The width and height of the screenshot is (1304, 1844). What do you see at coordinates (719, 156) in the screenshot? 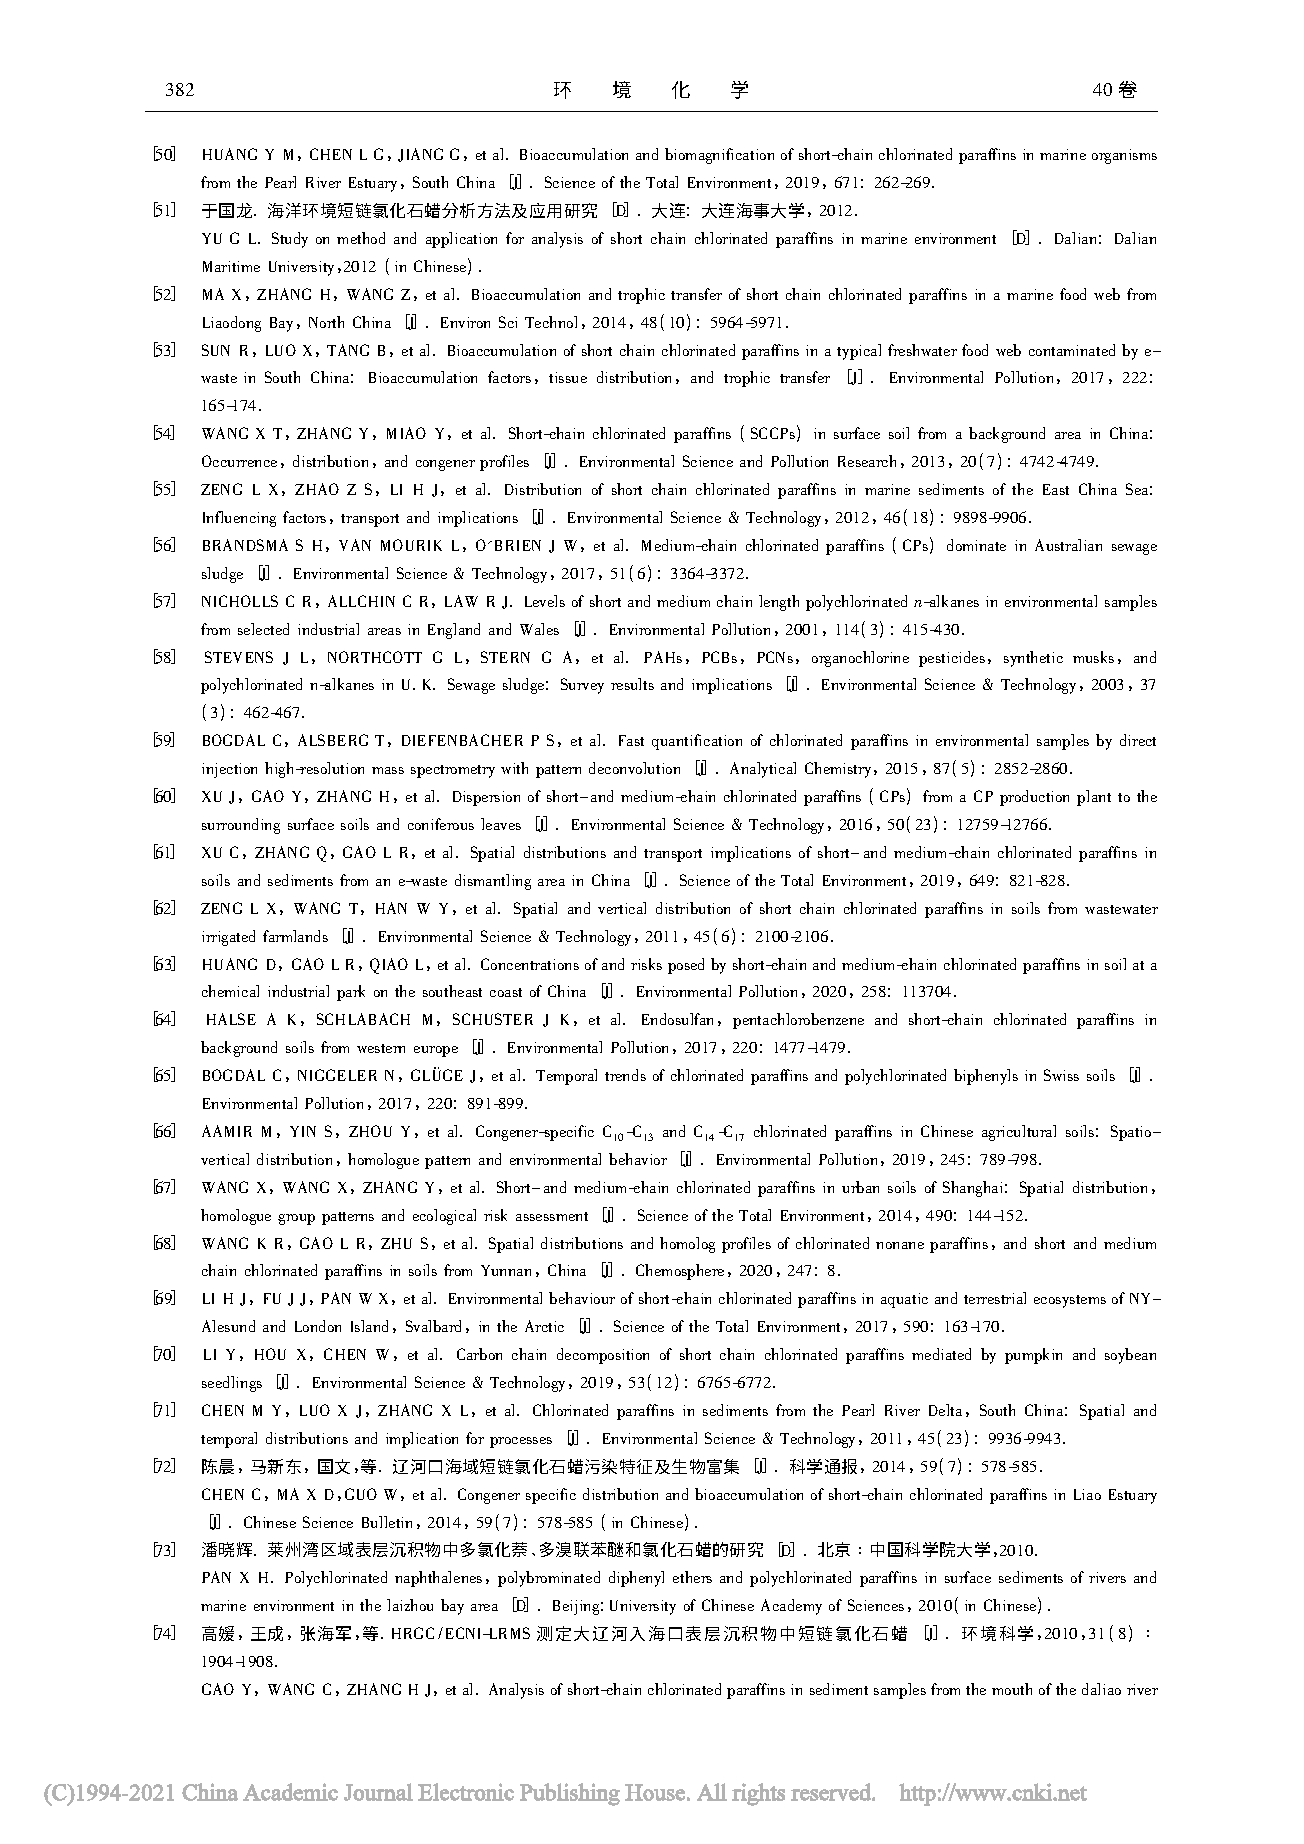
I see `biomagnification` at bounding box center [719, 156].
